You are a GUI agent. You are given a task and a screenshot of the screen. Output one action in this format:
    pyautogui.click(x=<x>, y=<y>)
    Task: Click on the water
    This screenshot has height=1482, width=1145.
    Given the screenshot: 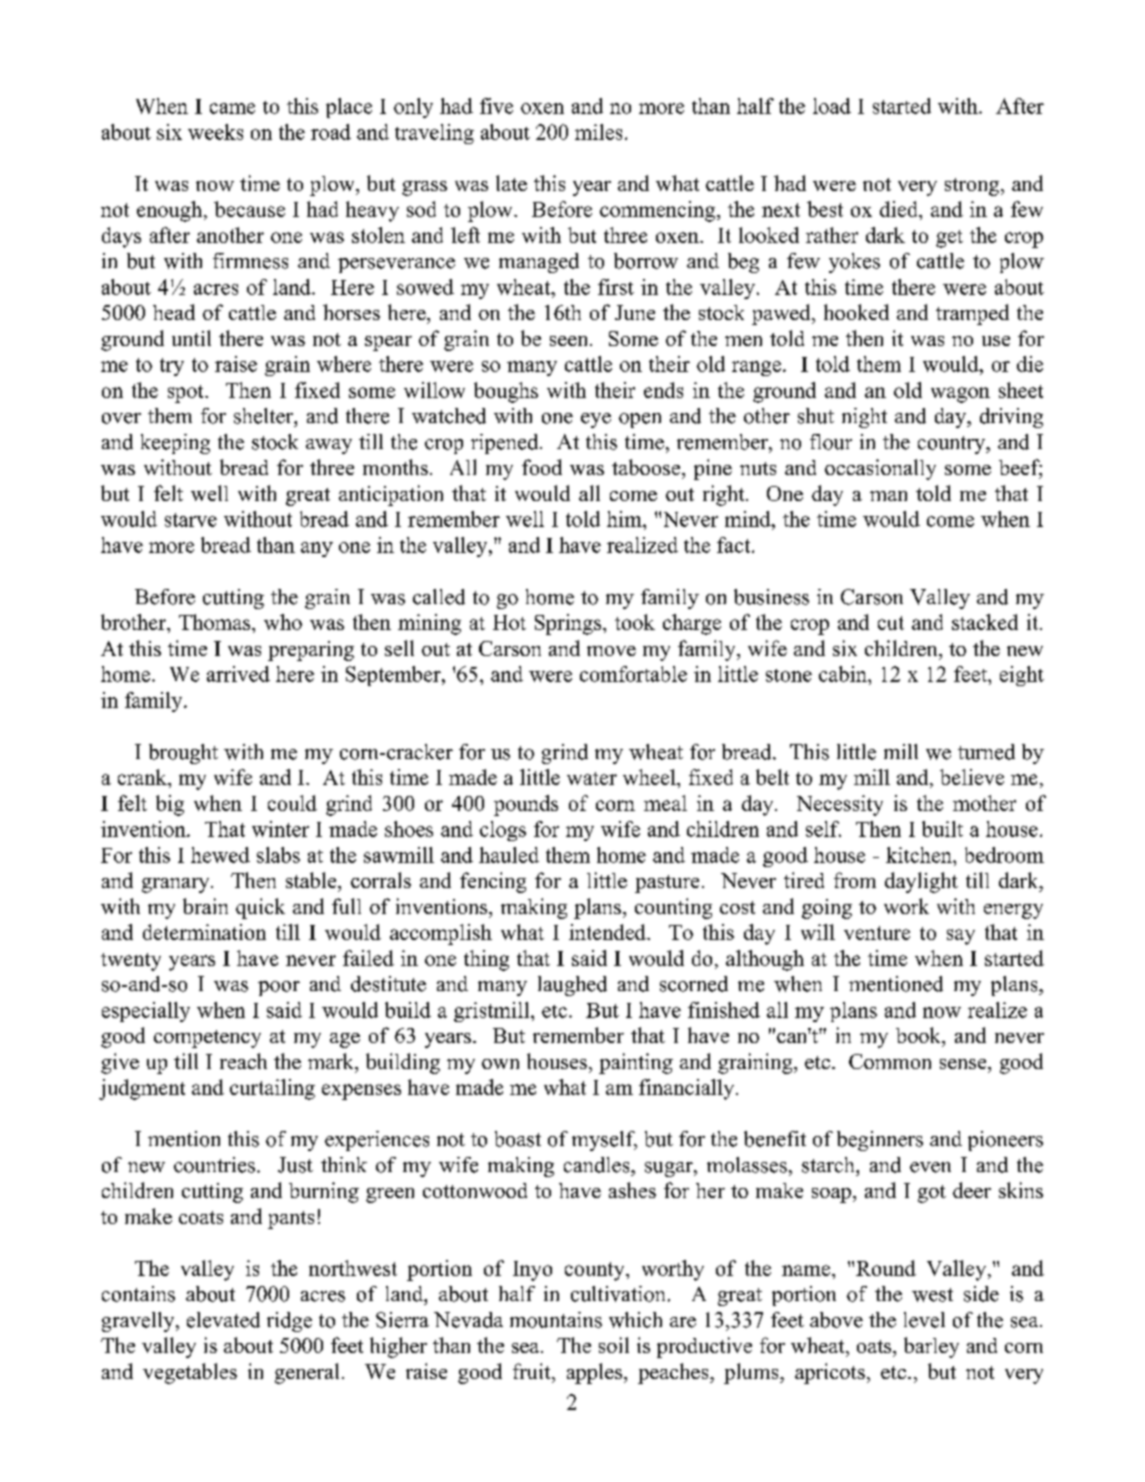 What is the action you would take?
    pyautogui.click(x=592, y=778)
